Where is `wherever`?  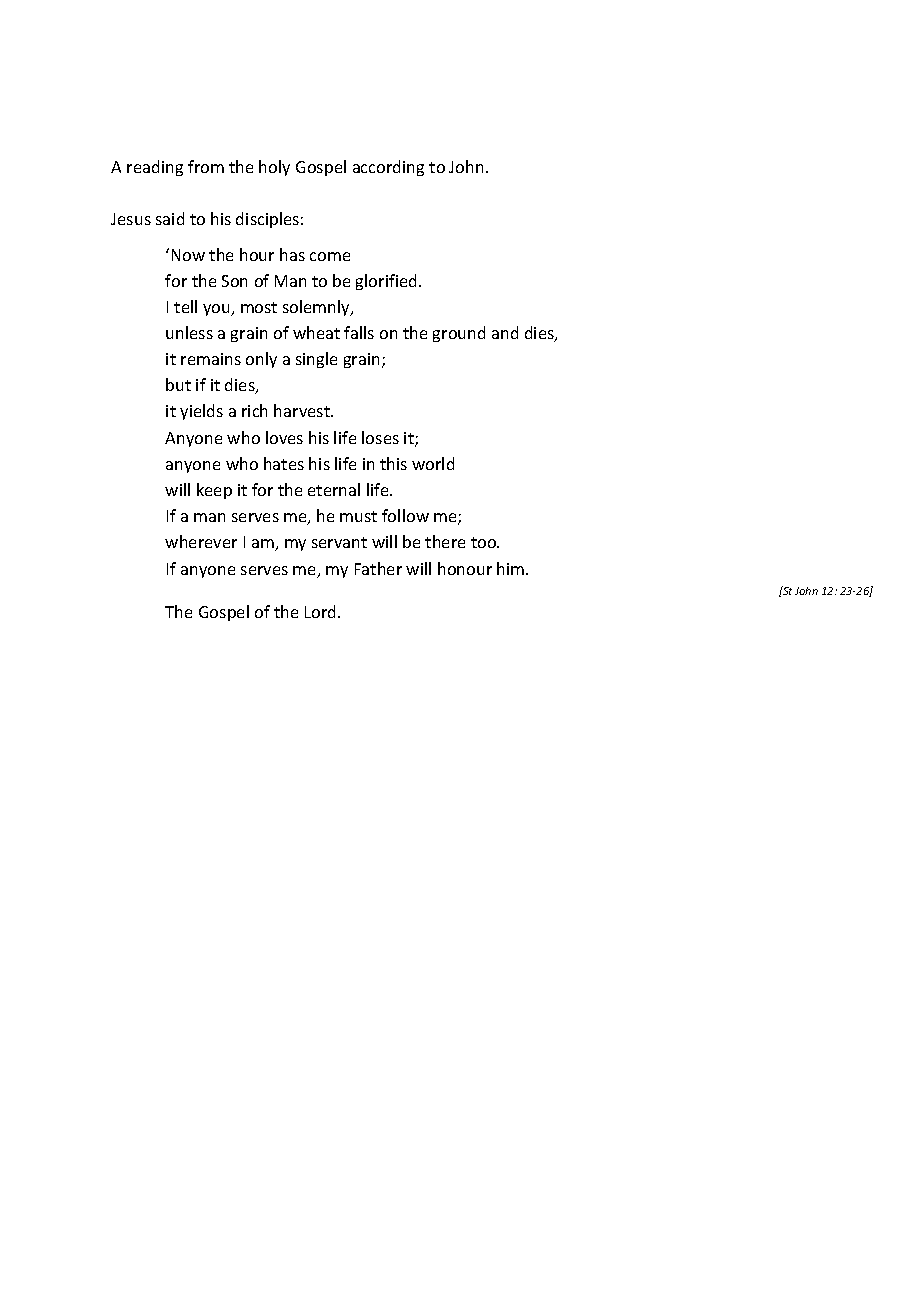
wherever is located at coordinates (201, 541).
